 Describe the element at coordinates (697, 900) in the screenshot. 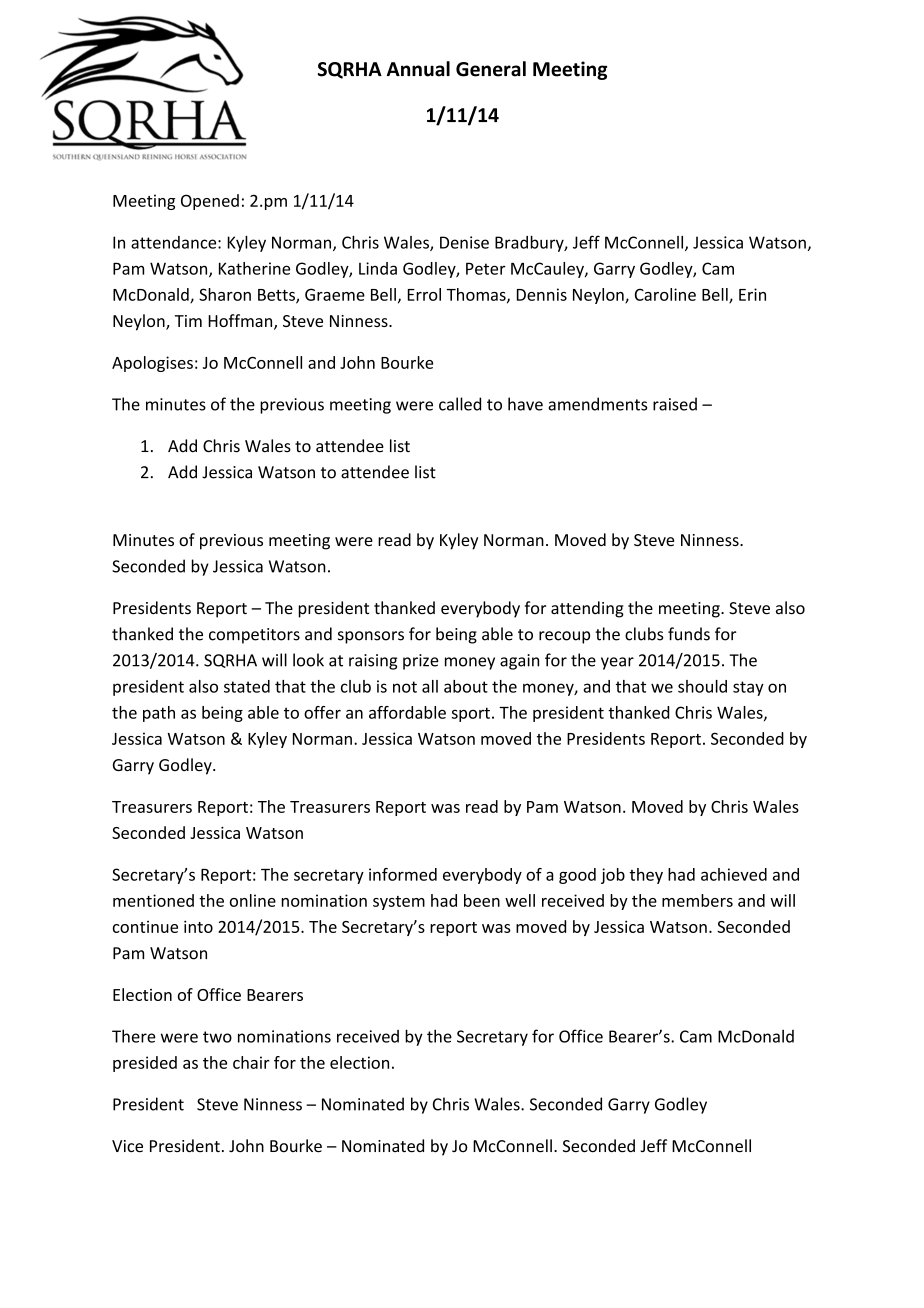

I see `members` at that location.
